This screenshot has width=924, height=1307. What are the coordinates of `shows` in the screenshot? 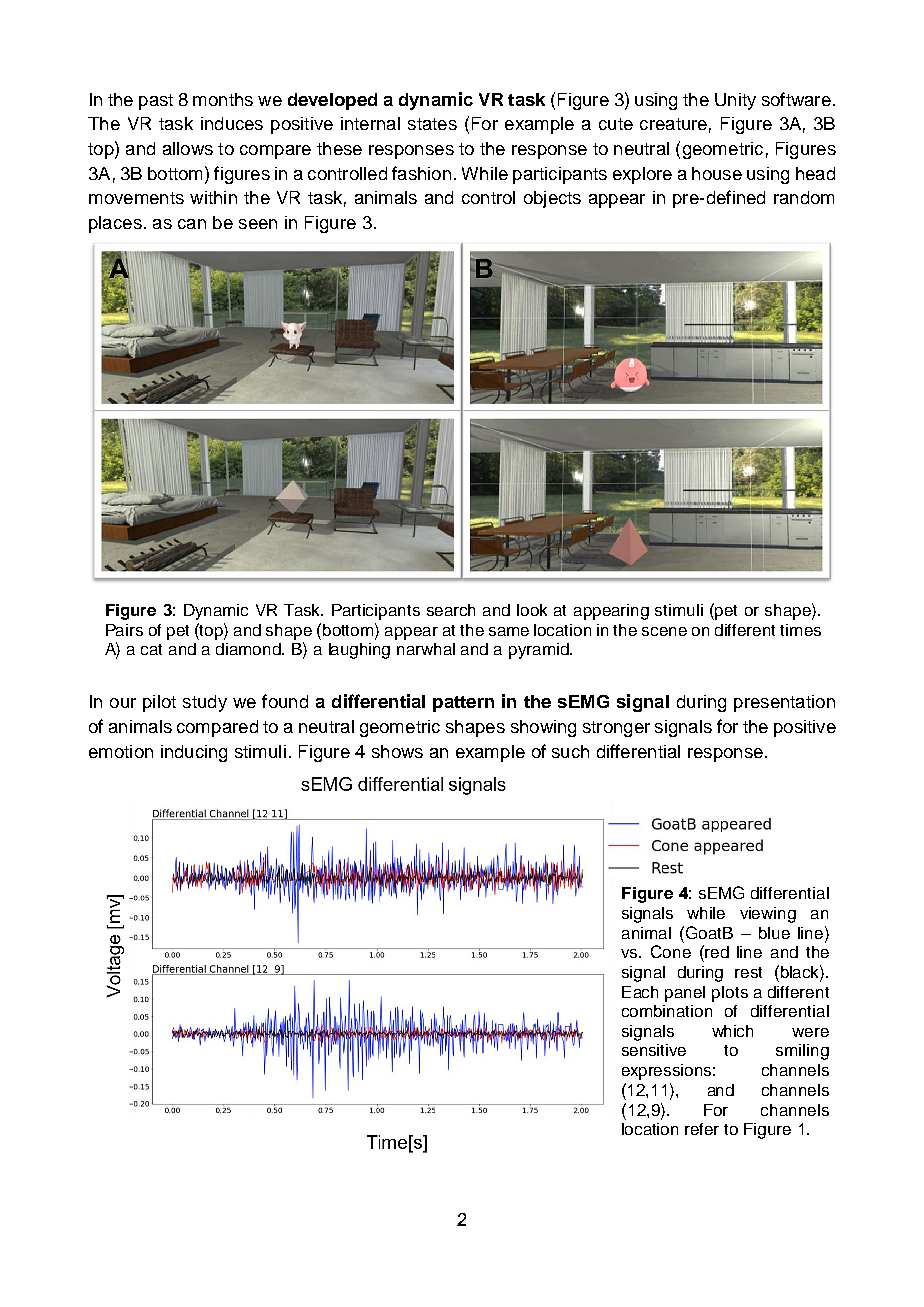 It's located at (397, 751).
